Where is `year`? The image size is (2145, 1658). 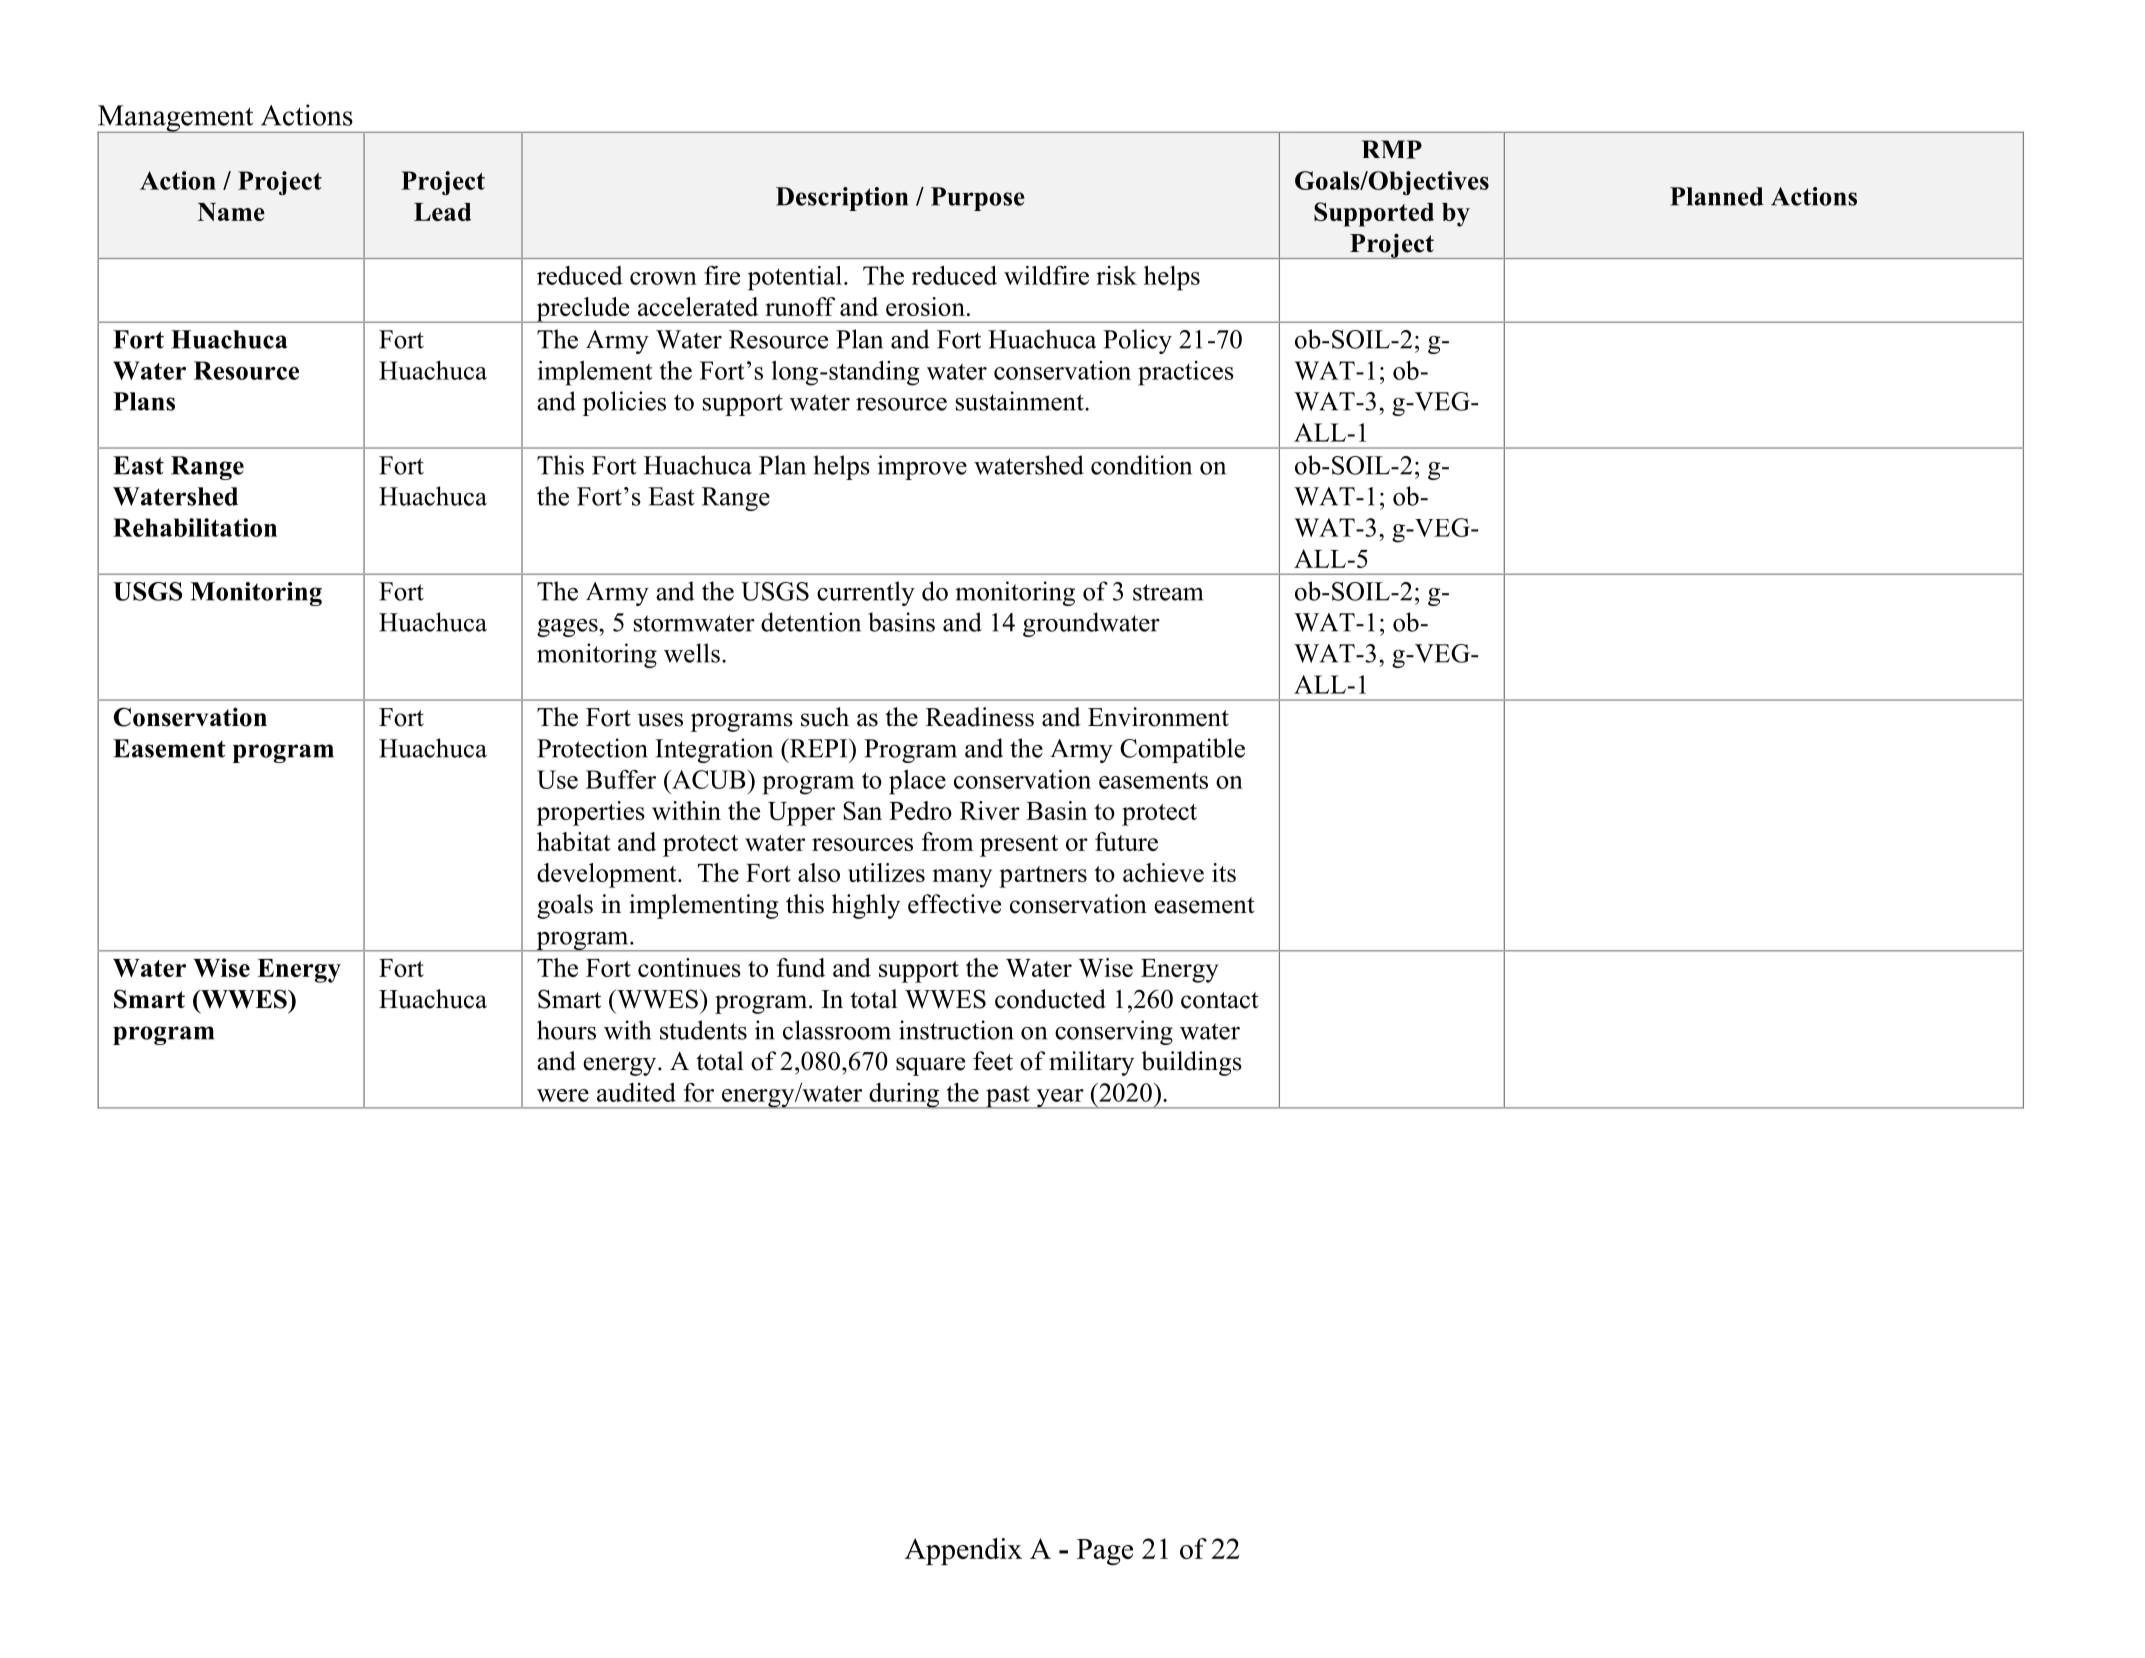 year is located at coordinates (1060, 1099).
